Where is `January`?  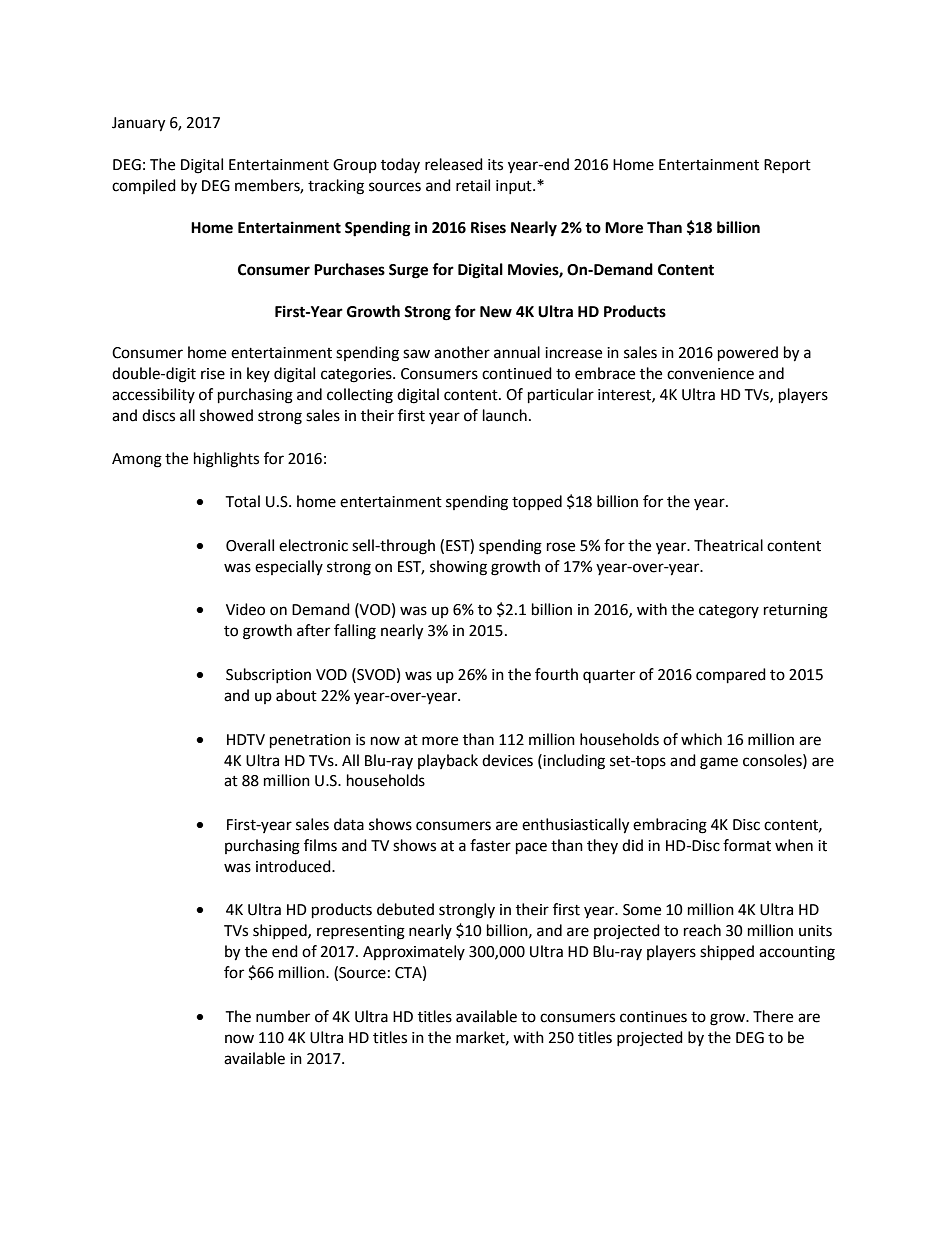 January is located at coordinates (138, 124).
